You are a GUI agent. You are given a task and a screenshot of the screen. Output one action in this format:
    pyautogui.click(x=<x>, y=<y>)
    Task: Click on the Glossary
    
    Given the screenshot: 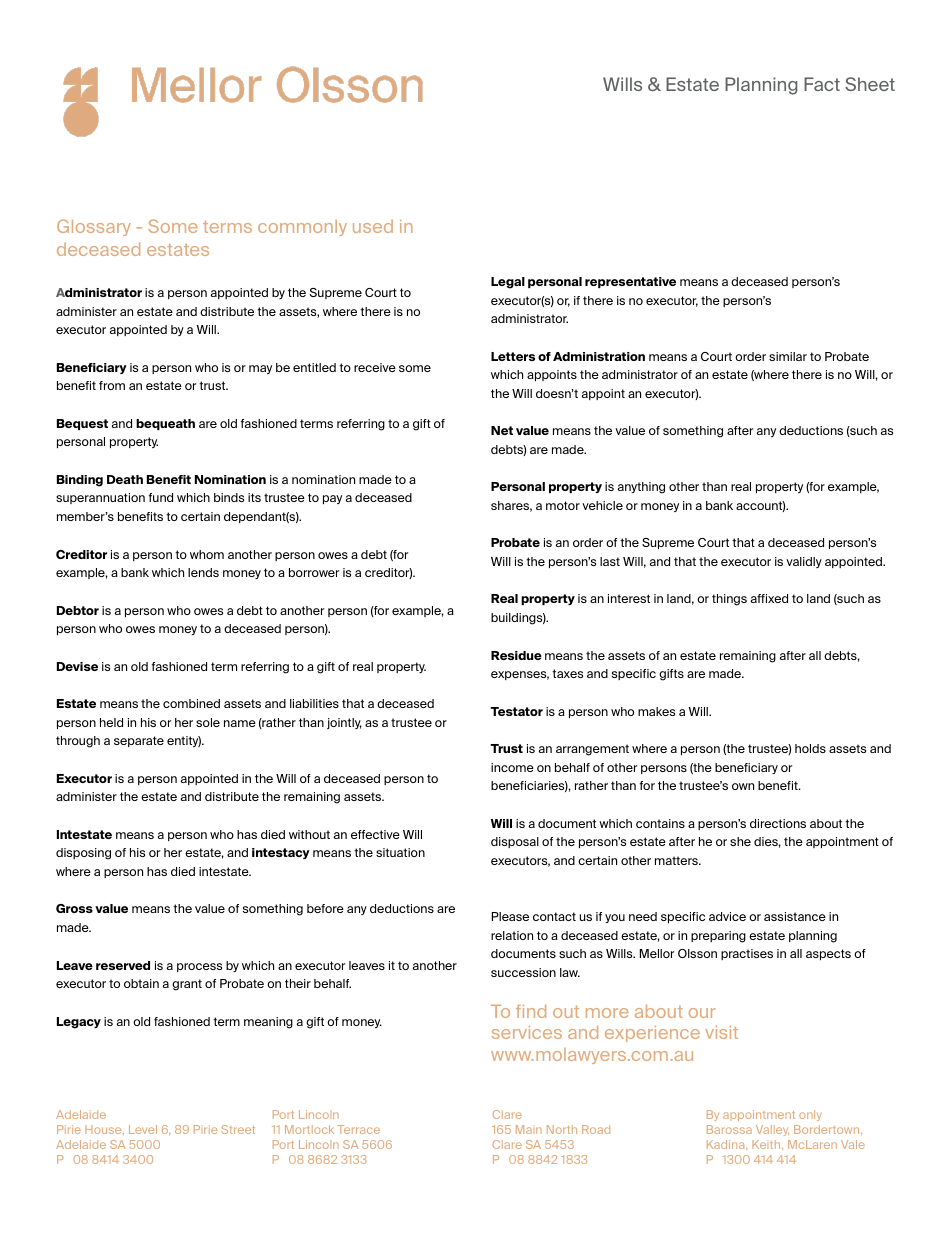 What is the action you would take?
    pyautogui.click(x=94, y=227)
